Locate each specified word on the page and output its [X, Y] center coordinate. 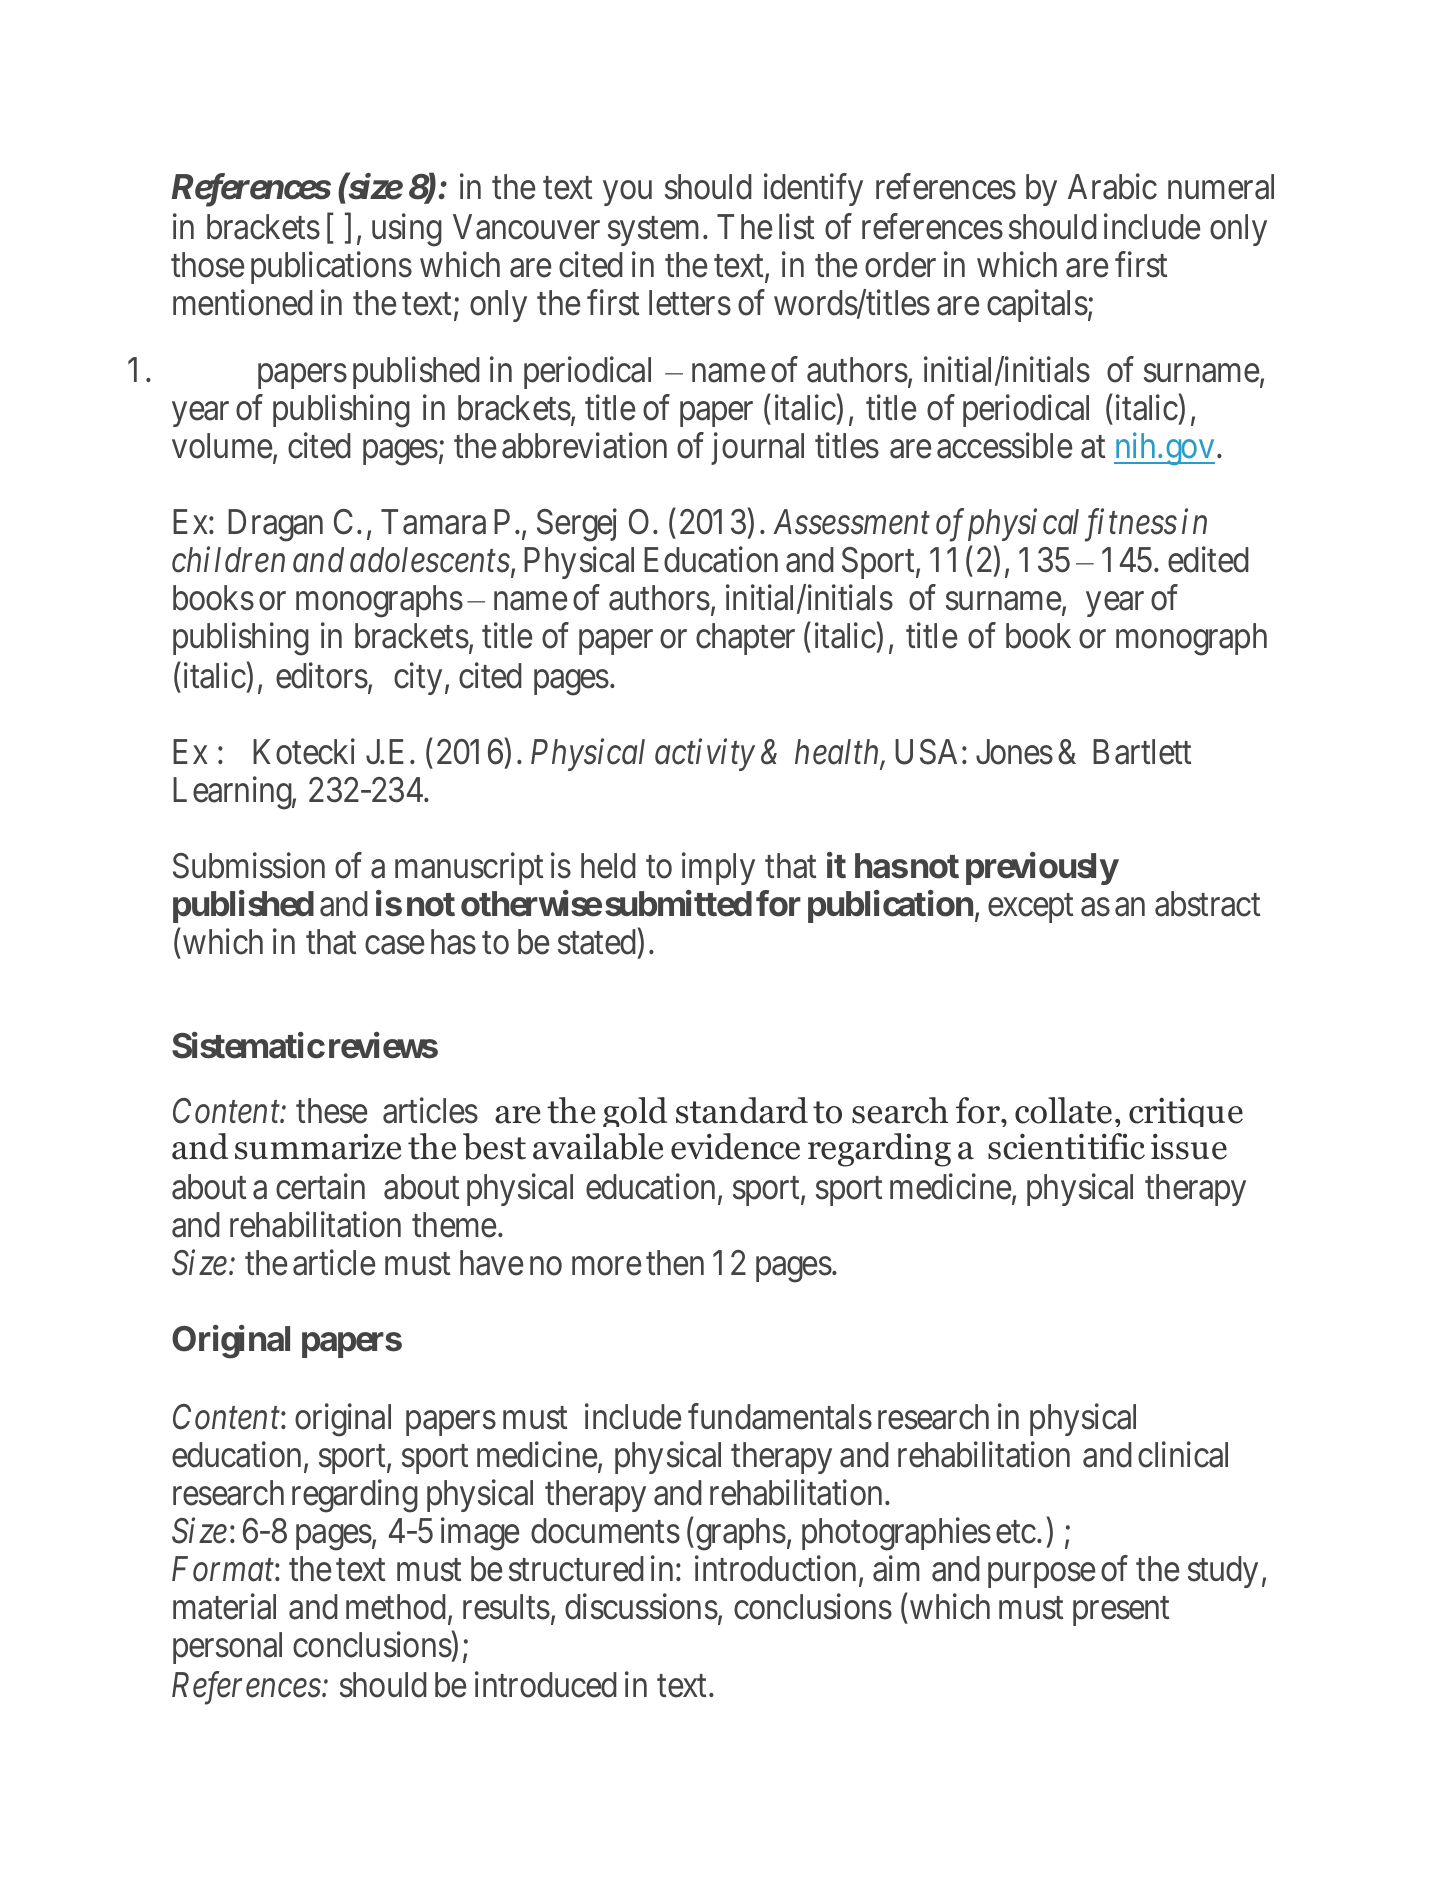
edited [1208, 559]
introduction [775, 1569]
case [394, 945]
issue [1189, 1146]
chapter [745, 639]
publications [331, 268]
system [653, 231]
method [397, 1608]
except [1030, 908]
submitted [678, 903]
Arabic [1112, 187]
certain [320, 1187]
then [675, 1263]
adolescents [430, 560]
